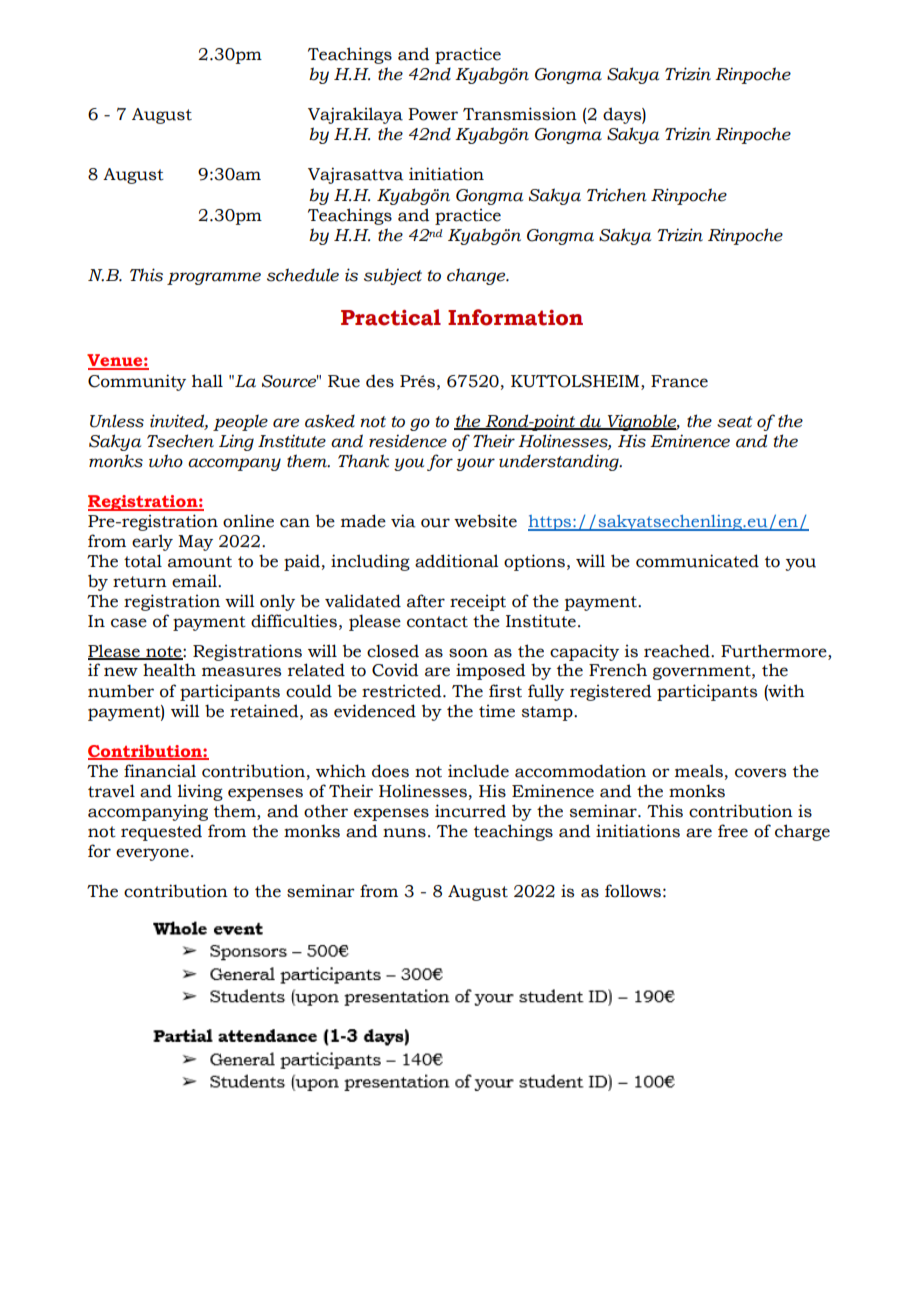  I want to click on free, so click(733, 831).
